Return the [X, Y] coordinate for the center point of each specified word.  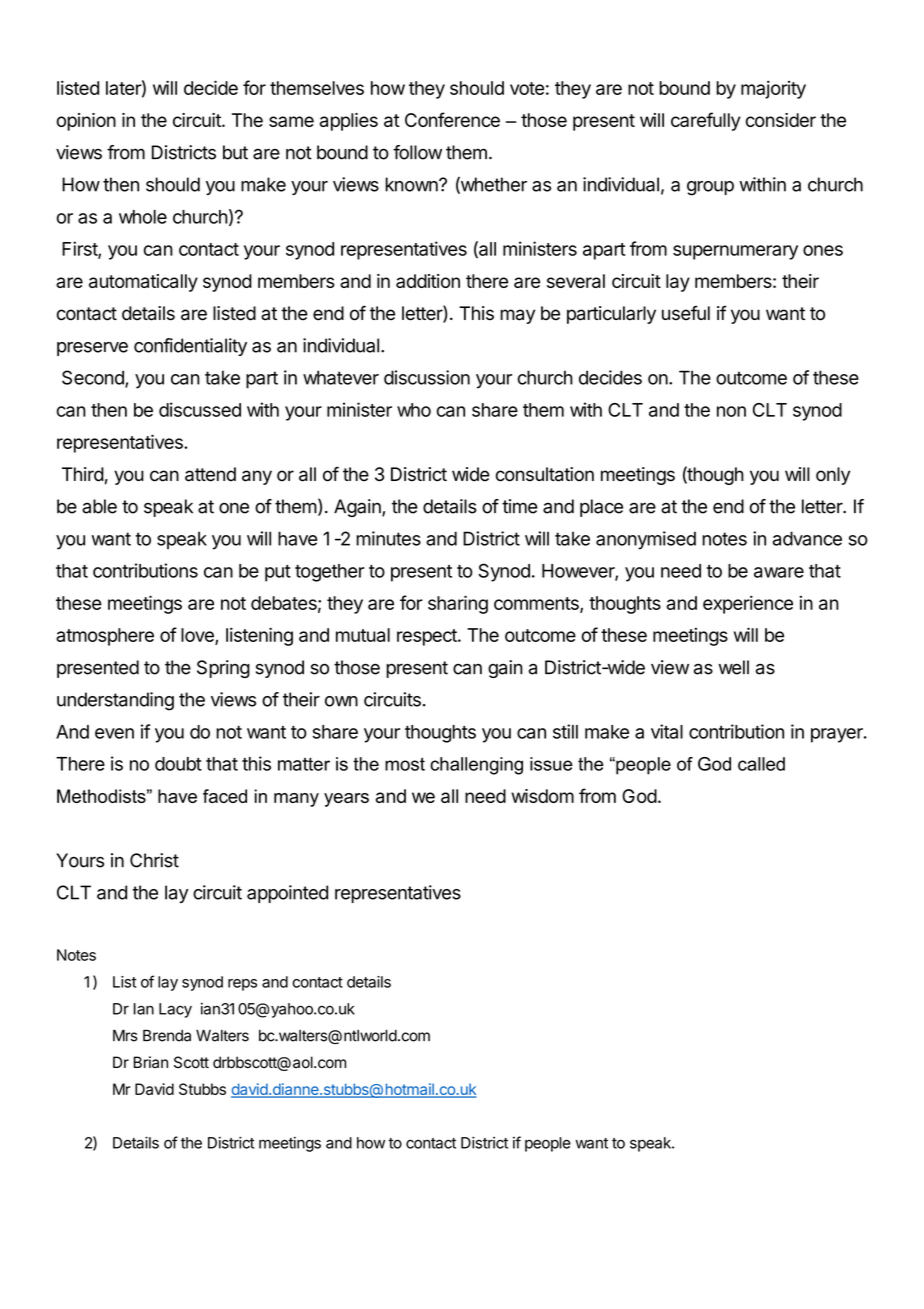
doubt [178, 764]
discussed [200, 409]
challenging [476, 766]
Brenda [167, 1036]
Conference [452, 119]
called [761, 764]
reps [242, 985]
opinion [86, 122]
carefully [706, 121]
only [833, 476]
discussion [427, 377]
